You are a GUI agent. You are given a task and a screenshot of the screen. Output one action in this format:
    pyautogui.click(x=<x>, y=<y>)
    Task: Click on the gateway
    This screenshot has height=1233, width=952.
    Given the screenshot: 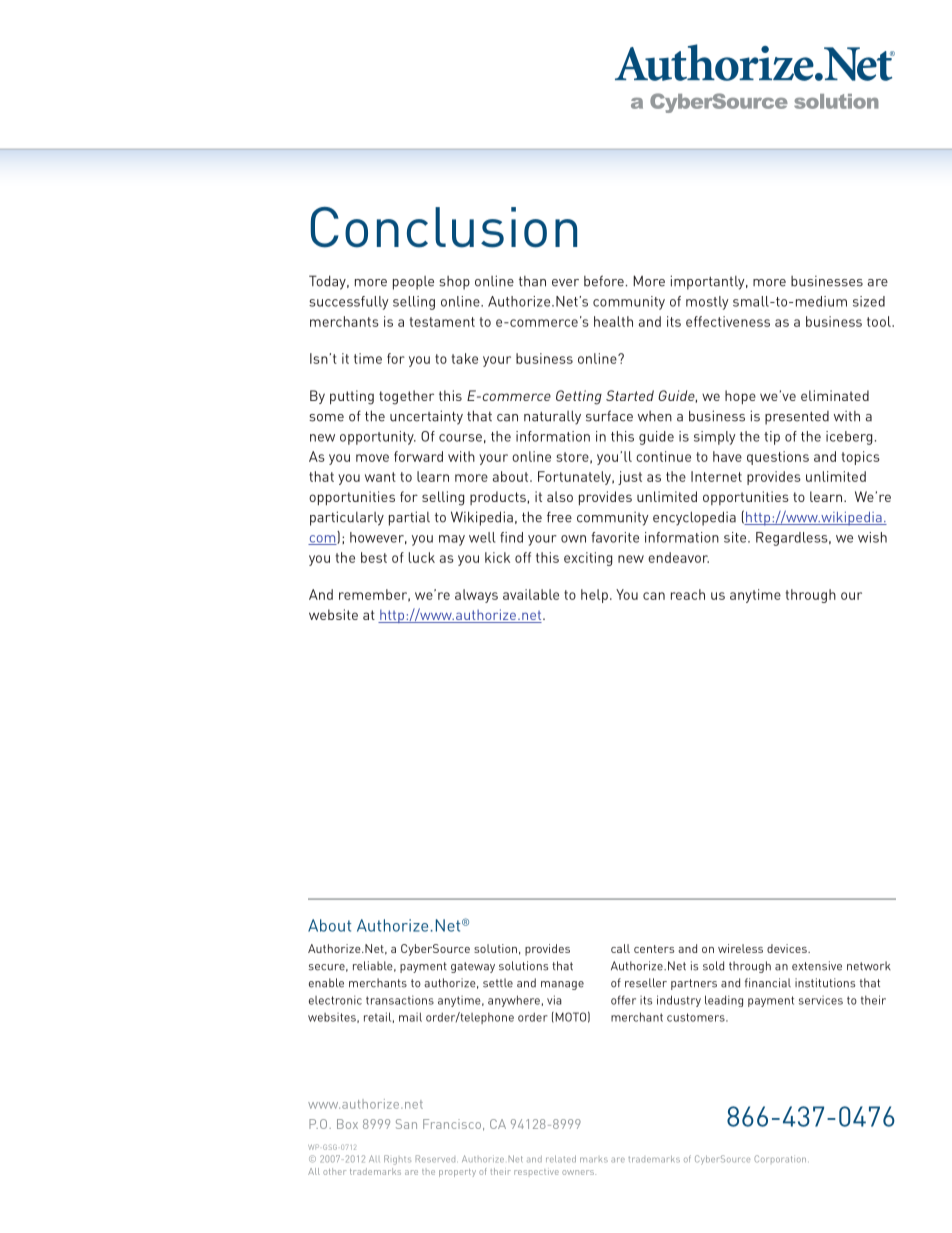 What is the action you would take?
    pyautogui.click(x=473, y=967)
